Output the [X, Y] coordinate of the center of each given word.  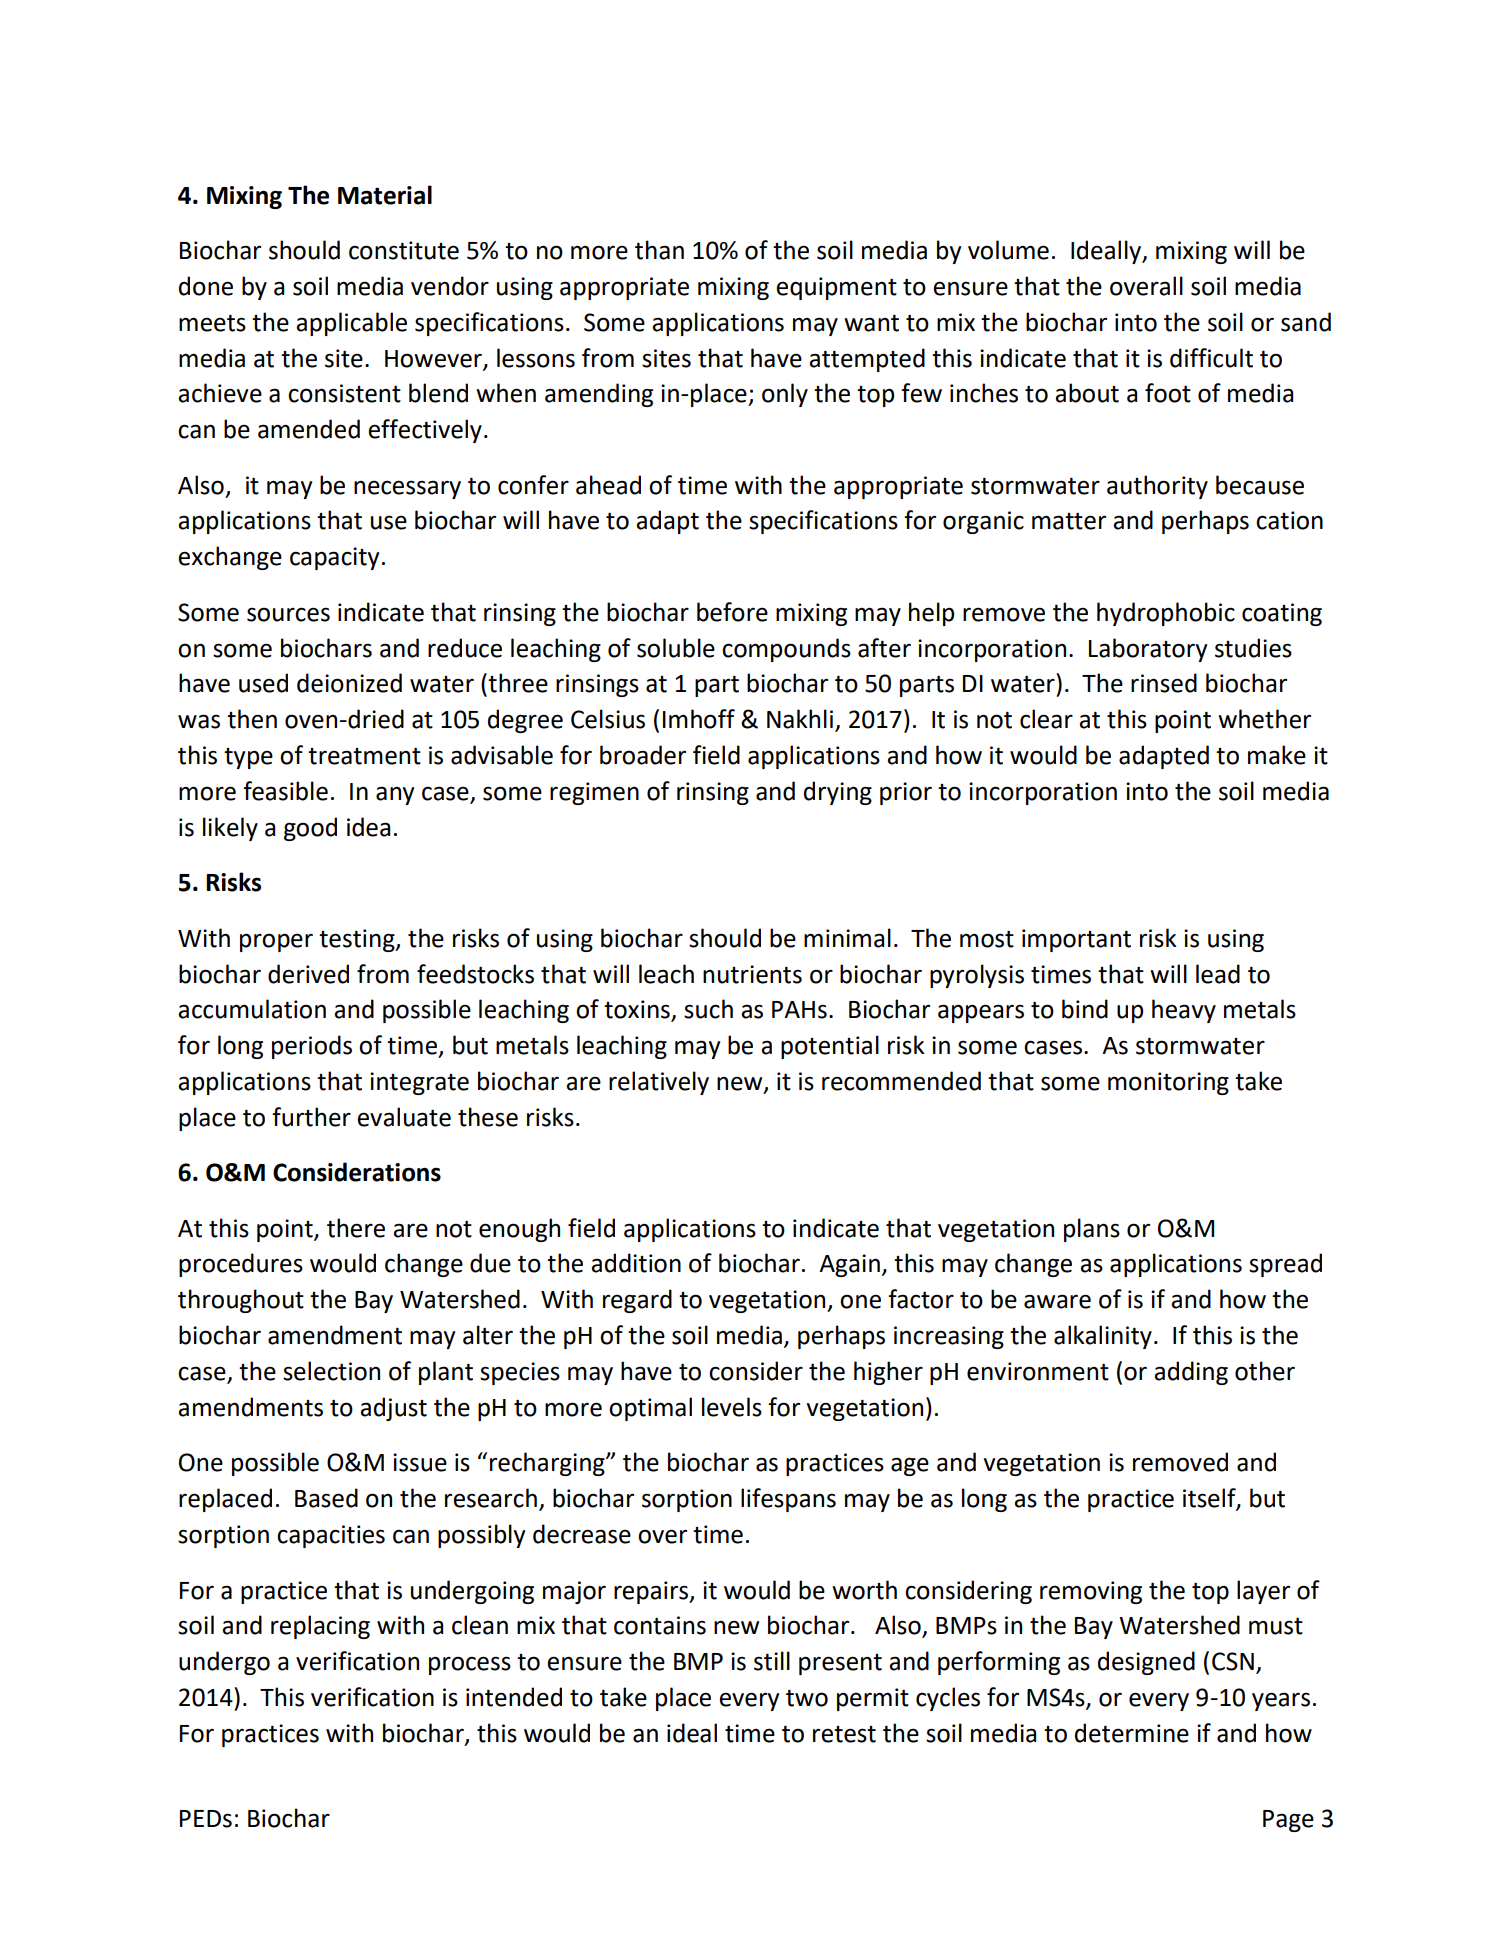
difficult [1211, 358]
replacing [320, 1627]
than [659, 250]
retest [844, 1734]
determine [1132, 1733]
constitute [404, 250]
